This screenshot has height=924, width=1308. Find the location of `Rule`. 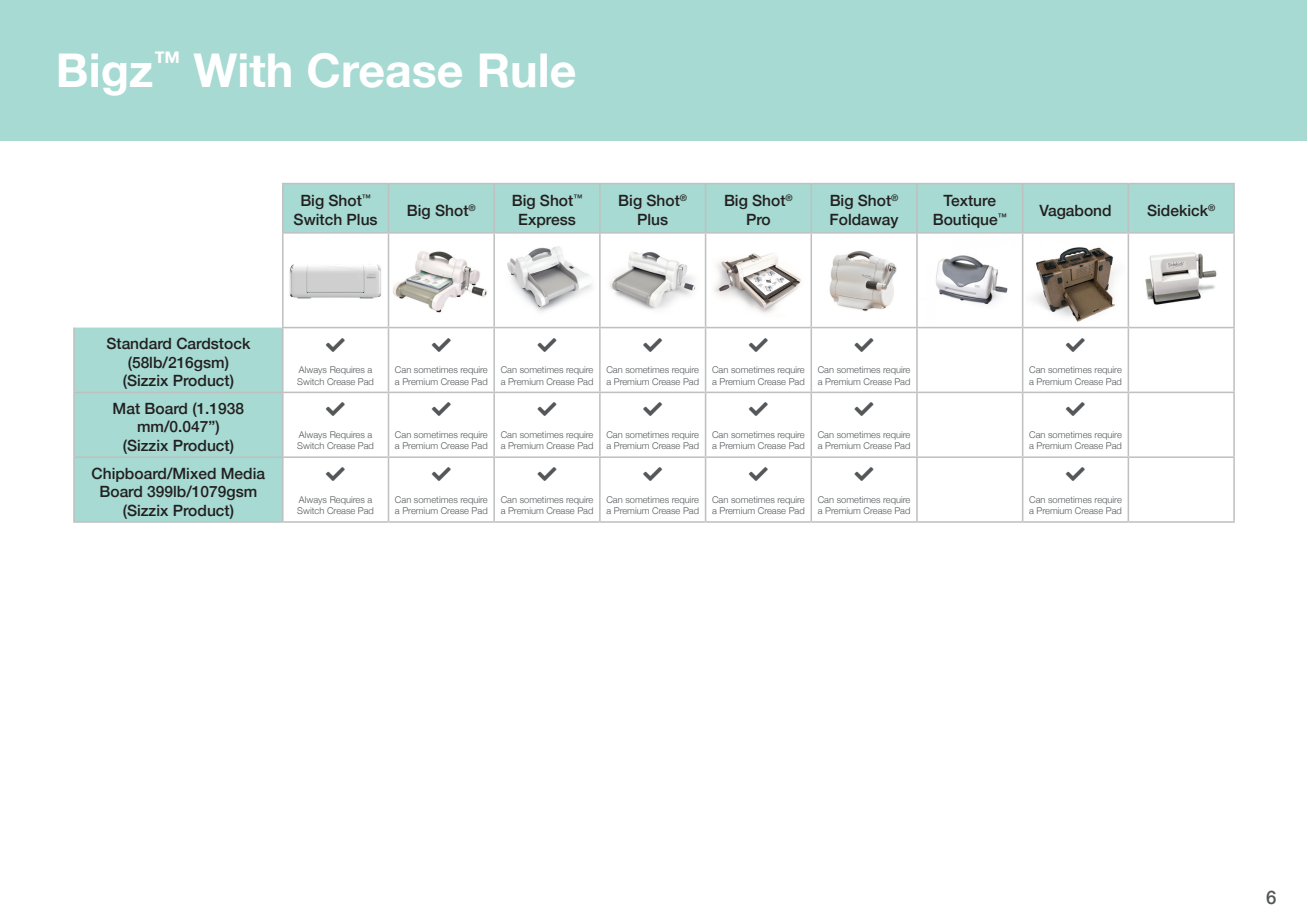

Rule is located at coordinates (527, 70).
